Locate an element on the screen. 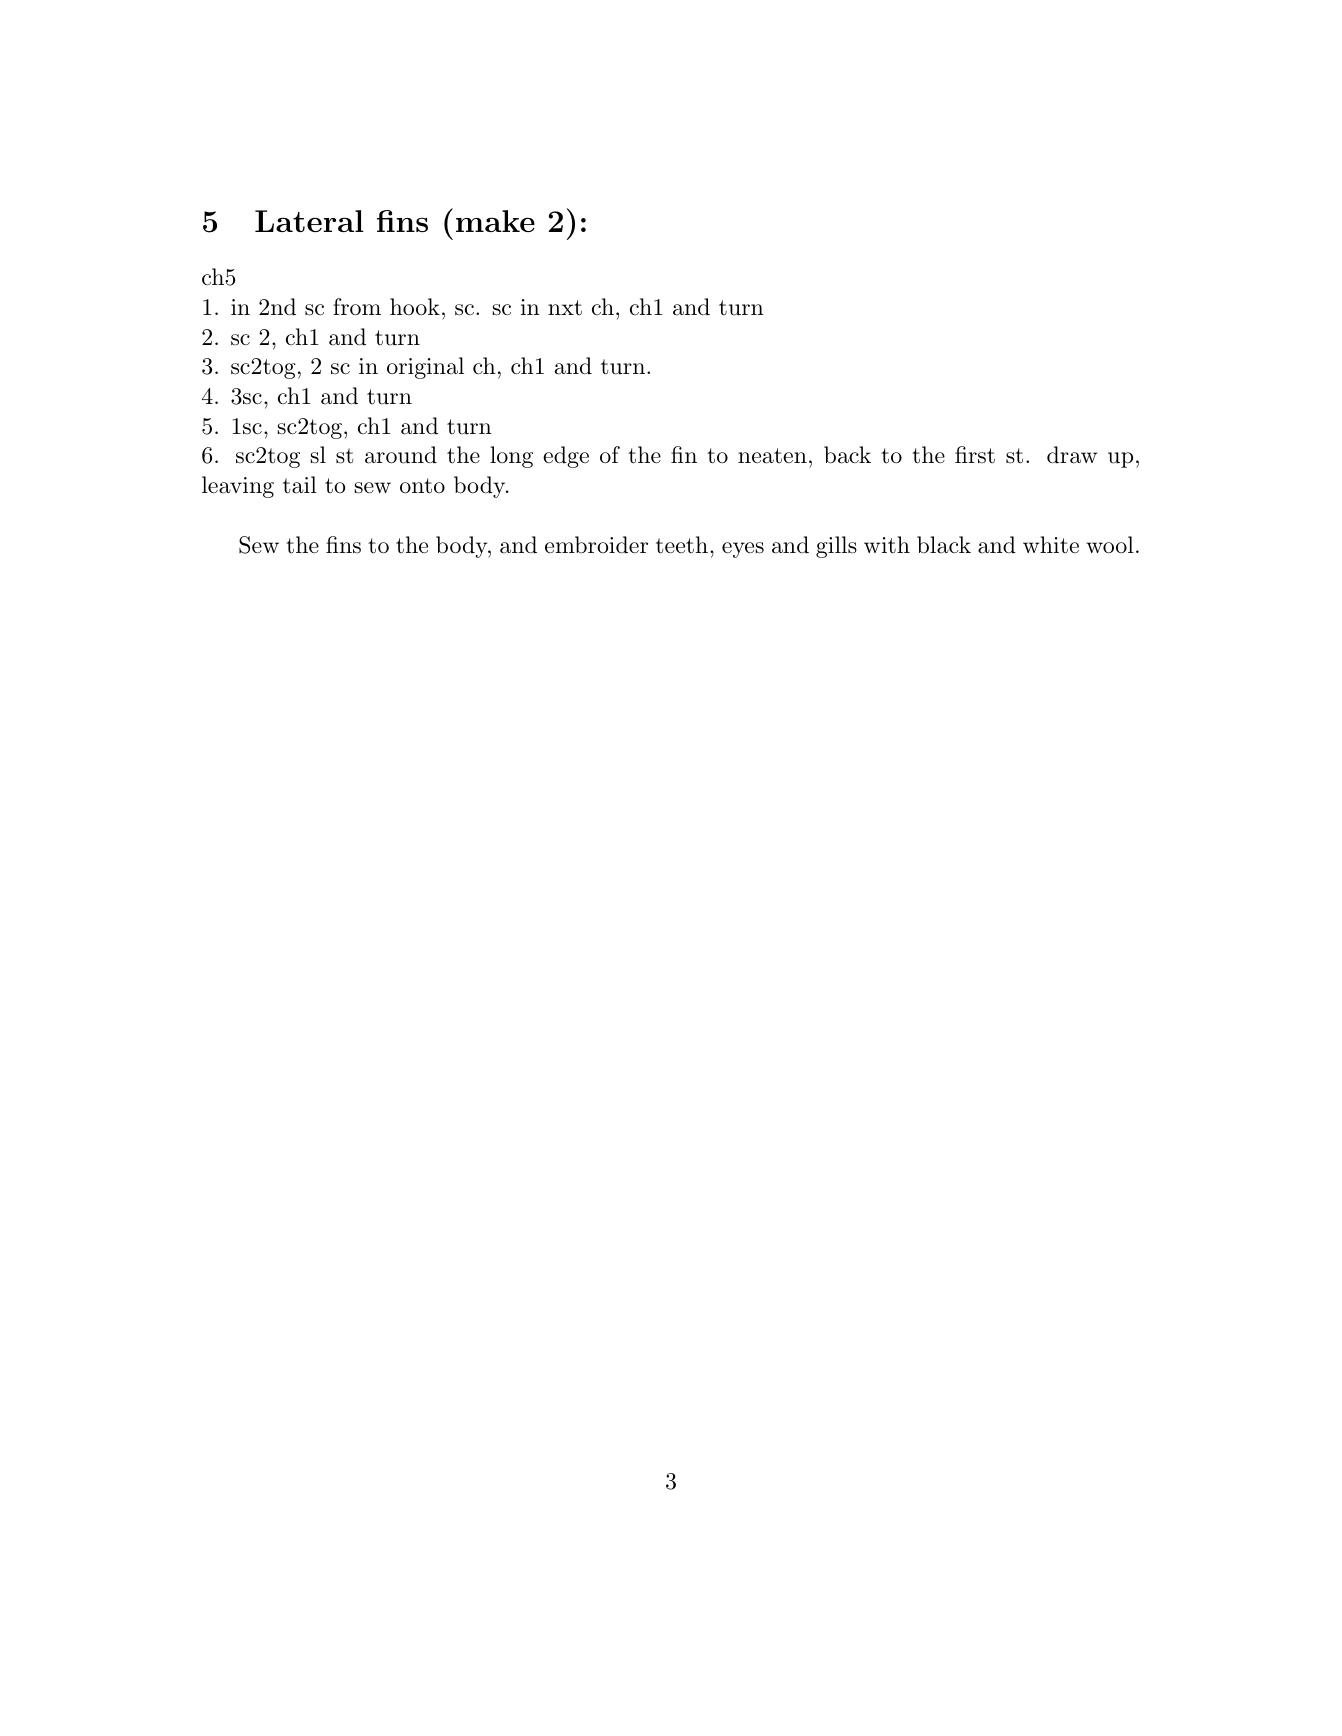 The width and height of the screenshot is (1342, 1736). tail is located at coordinates (300, 485).
